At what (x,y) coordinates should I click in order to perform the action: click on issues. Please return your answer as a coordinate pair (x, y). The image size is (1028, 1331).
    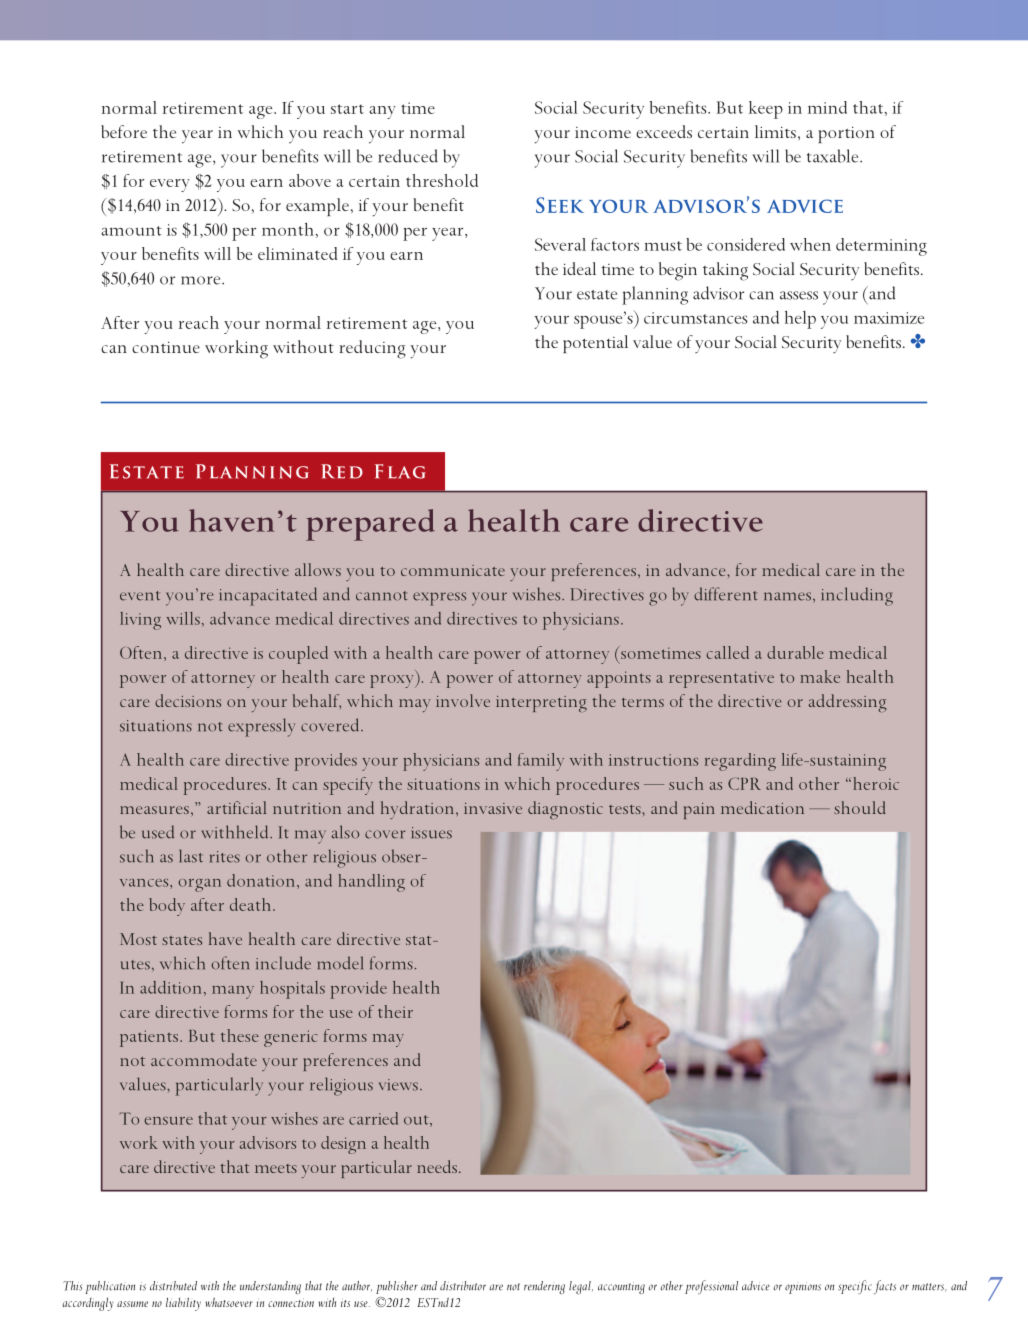
    Looking at the image, I should click on (431, 833).
